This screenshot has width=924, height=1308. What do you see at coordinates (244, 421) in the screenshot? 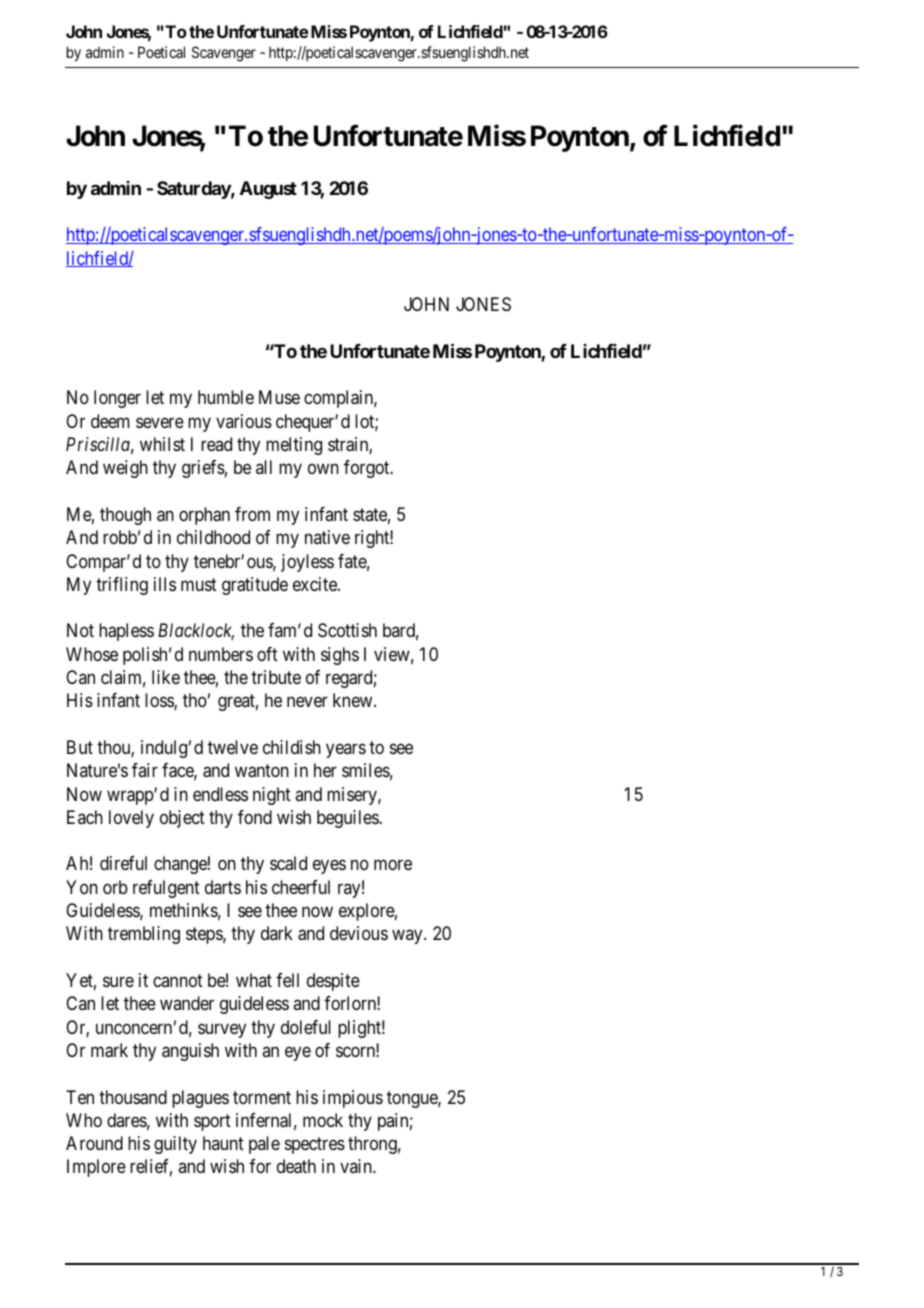
I see `various` at bounding box center [244, 421].
